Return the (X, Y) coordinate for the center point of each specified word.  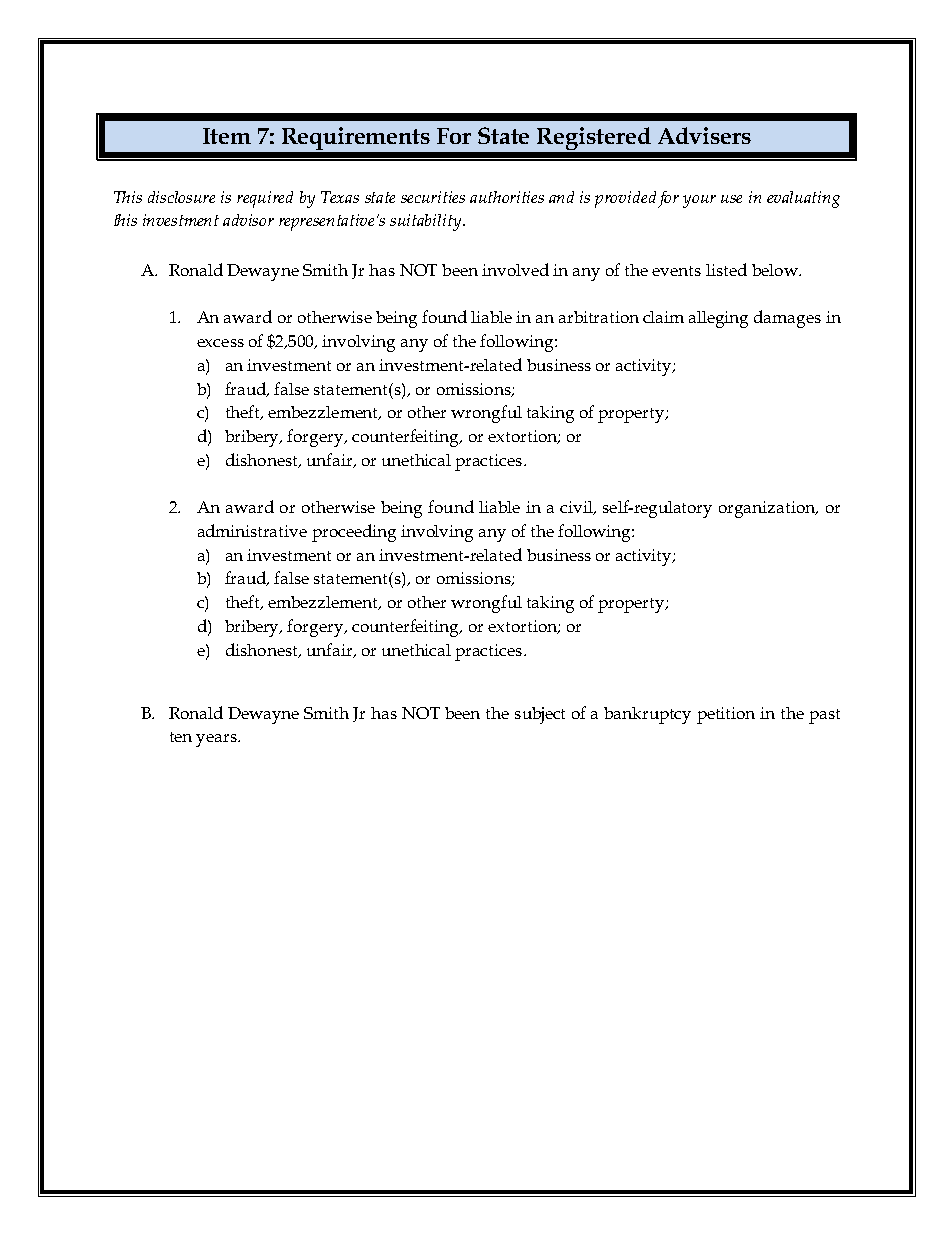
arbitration (599, 317)
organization (768, 509)
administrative (252, 530)
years (217, 740)
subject (540, 715)
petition (726, 715)
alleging (718, 319)
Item (227, 136)
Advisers (704, 135)
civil (577, 508)
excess (220, 343)
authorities (507, 197)
